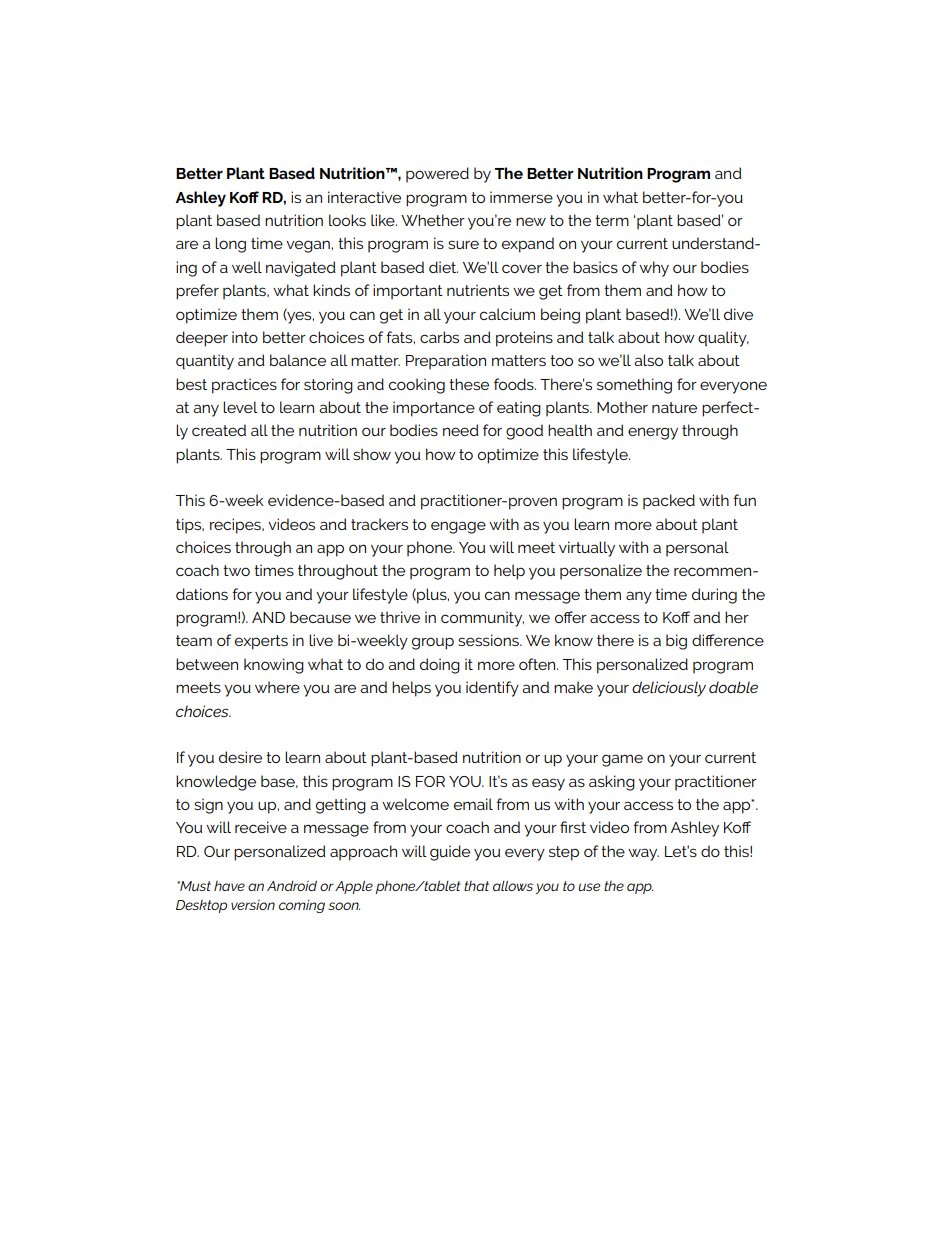 The width and height of the screenshot is (952, 1233). Describe the element at coordinates (669, 502) in the screenshot. I see `packed` at that location.
